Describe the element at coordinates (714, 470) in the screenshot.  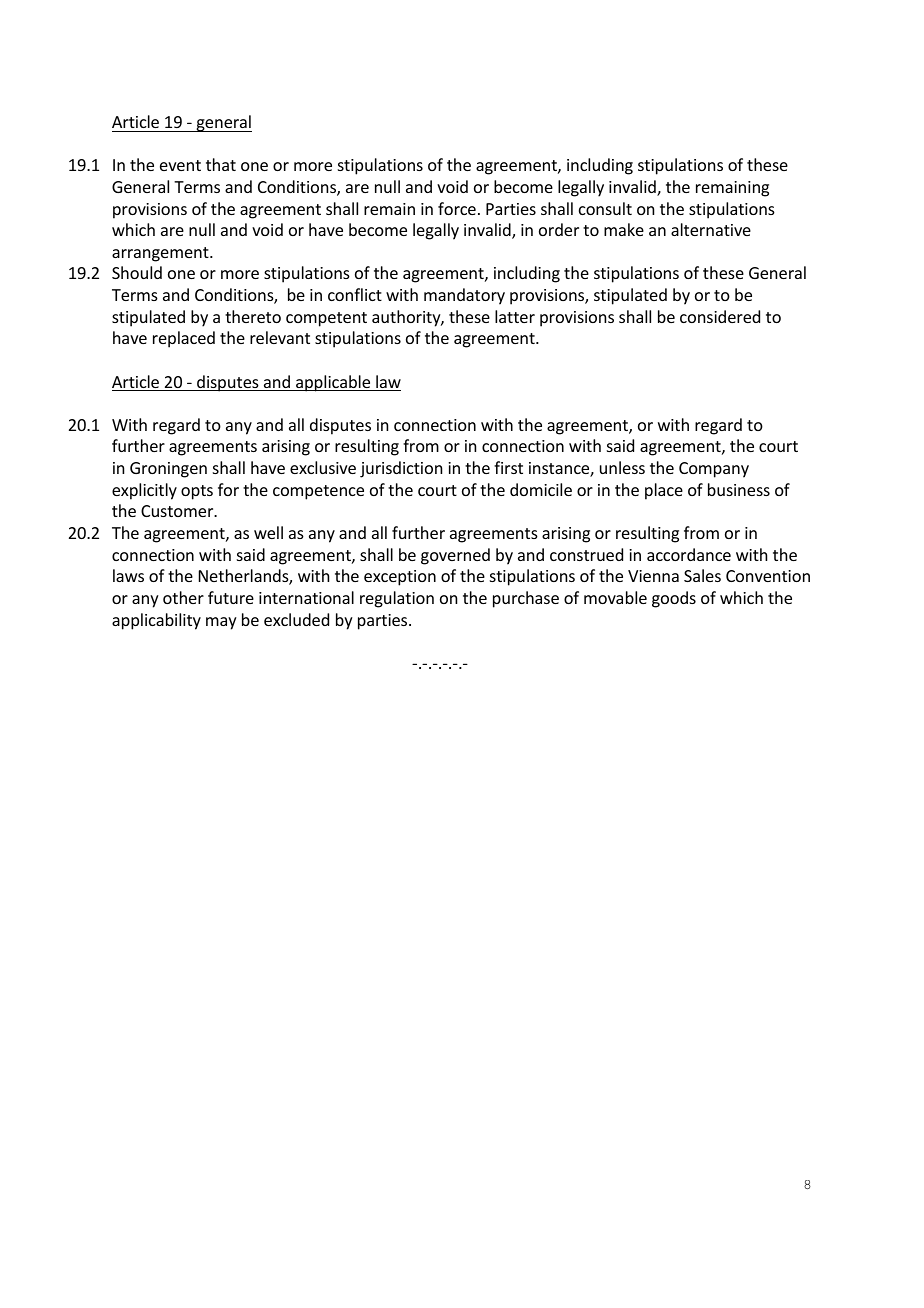
I see `Company` at that location.
